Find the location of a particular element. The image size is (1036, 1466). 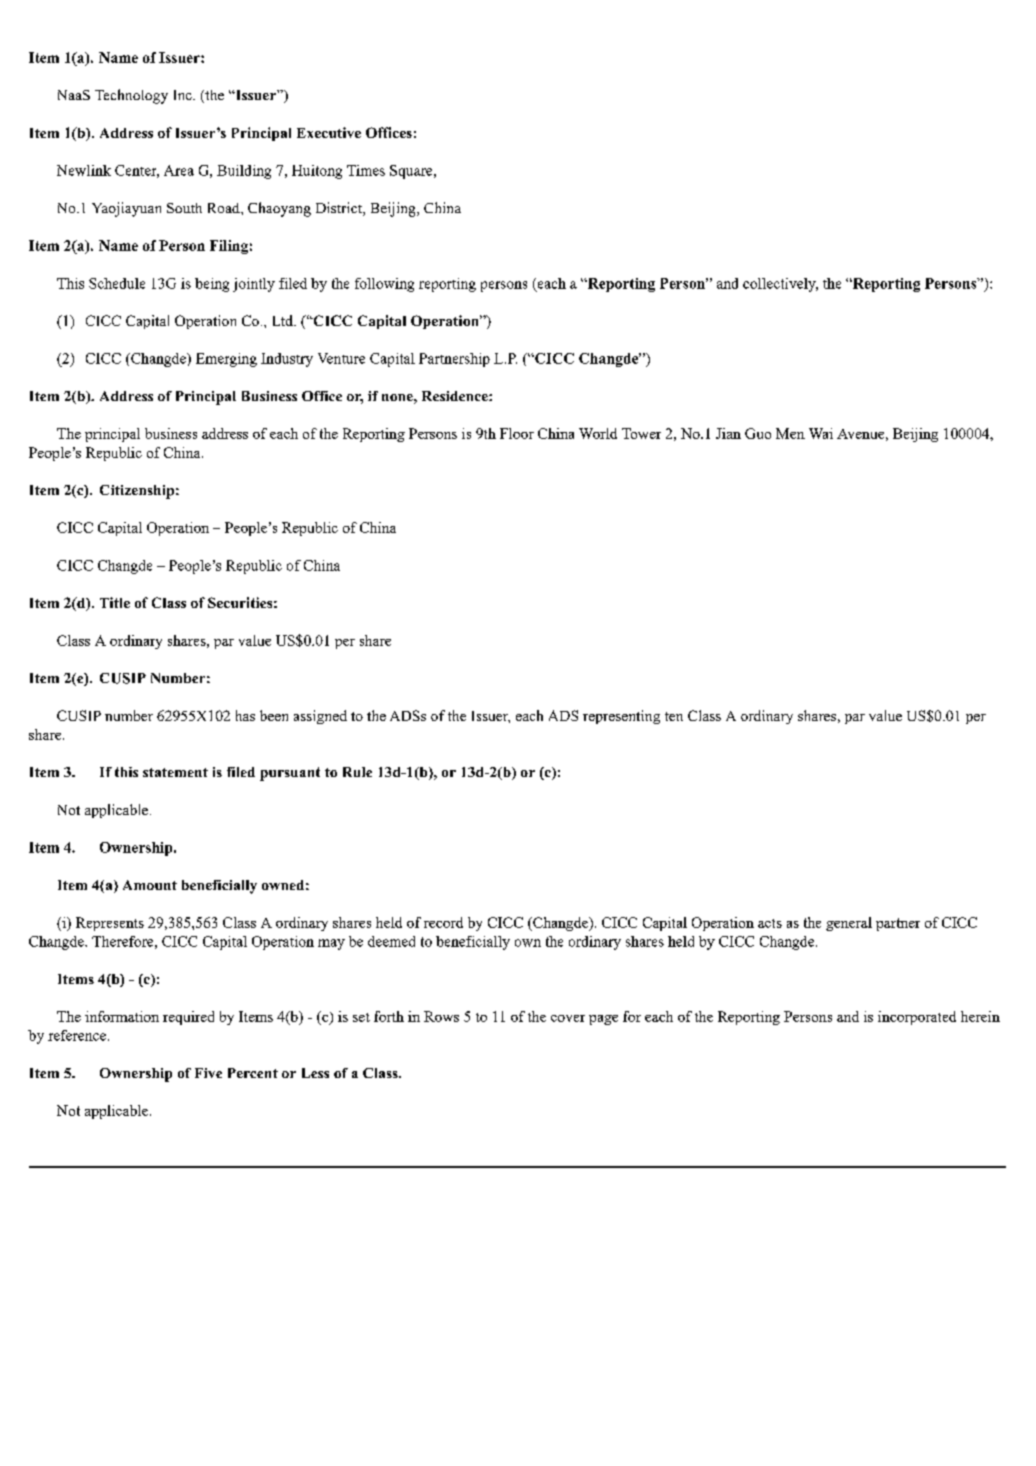

Technology is located at coordinates (131, 96).
